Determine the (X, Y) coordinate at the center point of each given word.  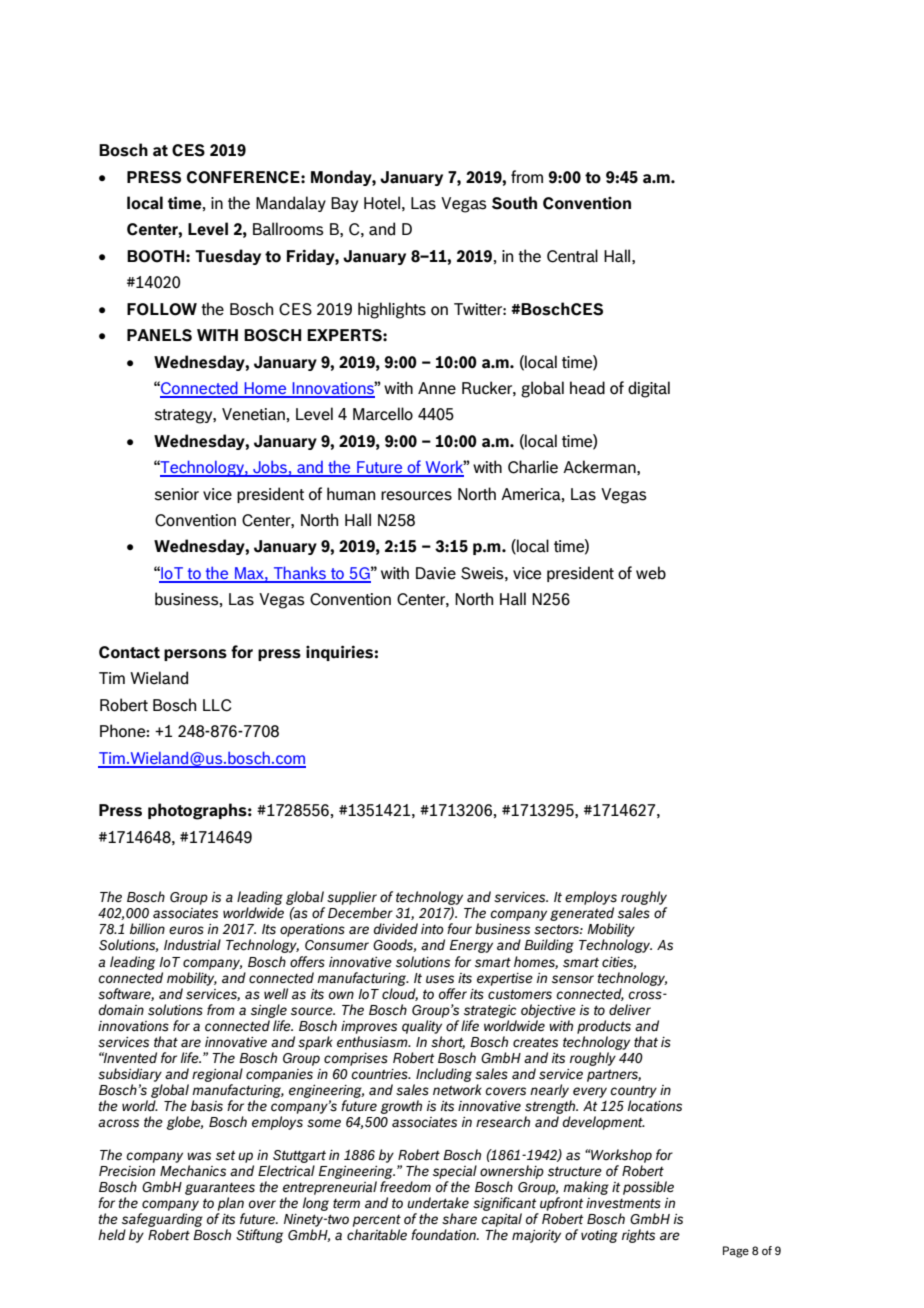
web (651, 573)
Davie (436, 573)
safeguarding (162, 1220)
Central (572, 256)
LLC (217, 705)
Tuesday (228, 257)
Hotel (382, 203)
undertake (438, 1202)
